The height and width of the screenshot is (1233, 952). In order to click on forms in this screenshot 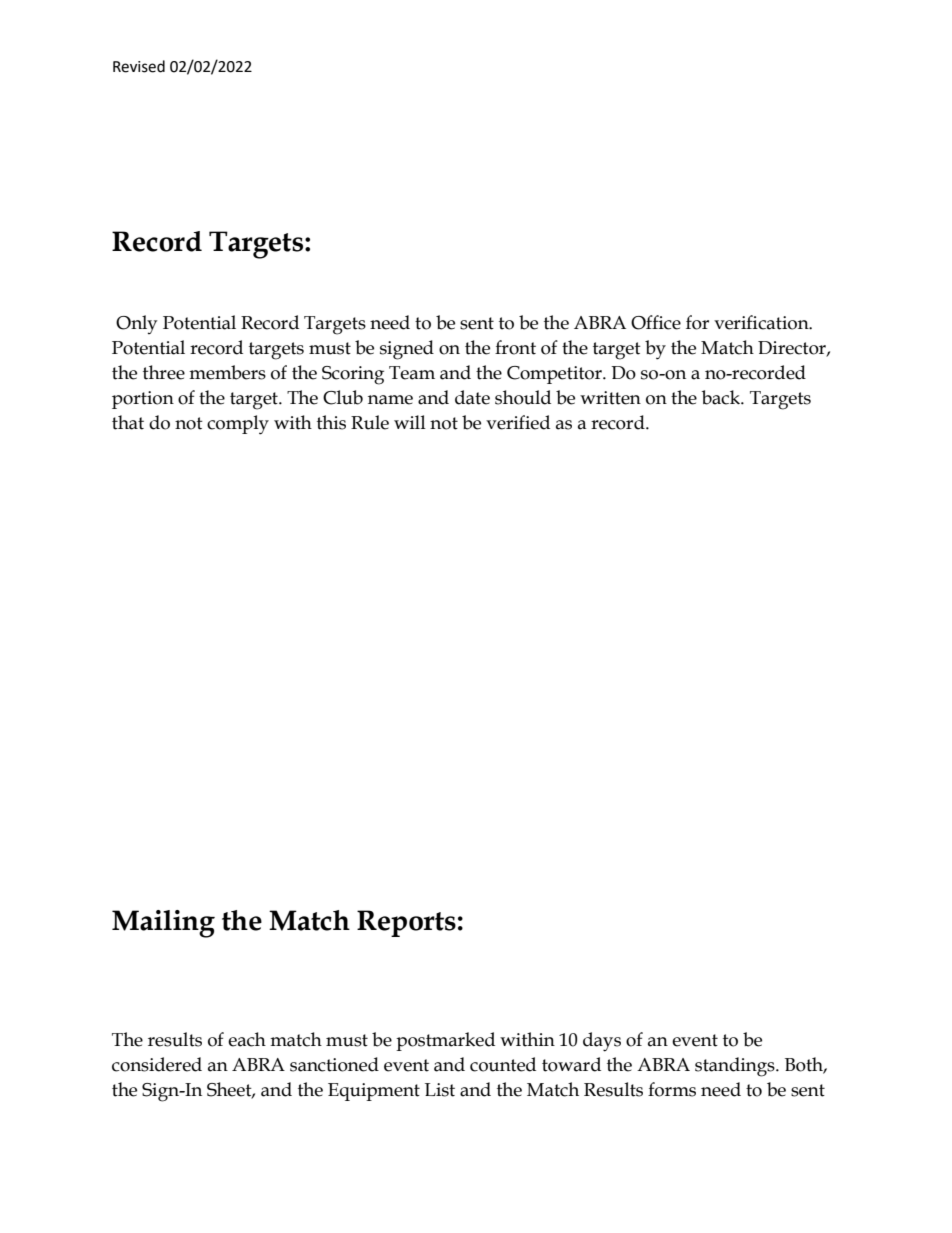, I will do `click(672, 1089)`.
